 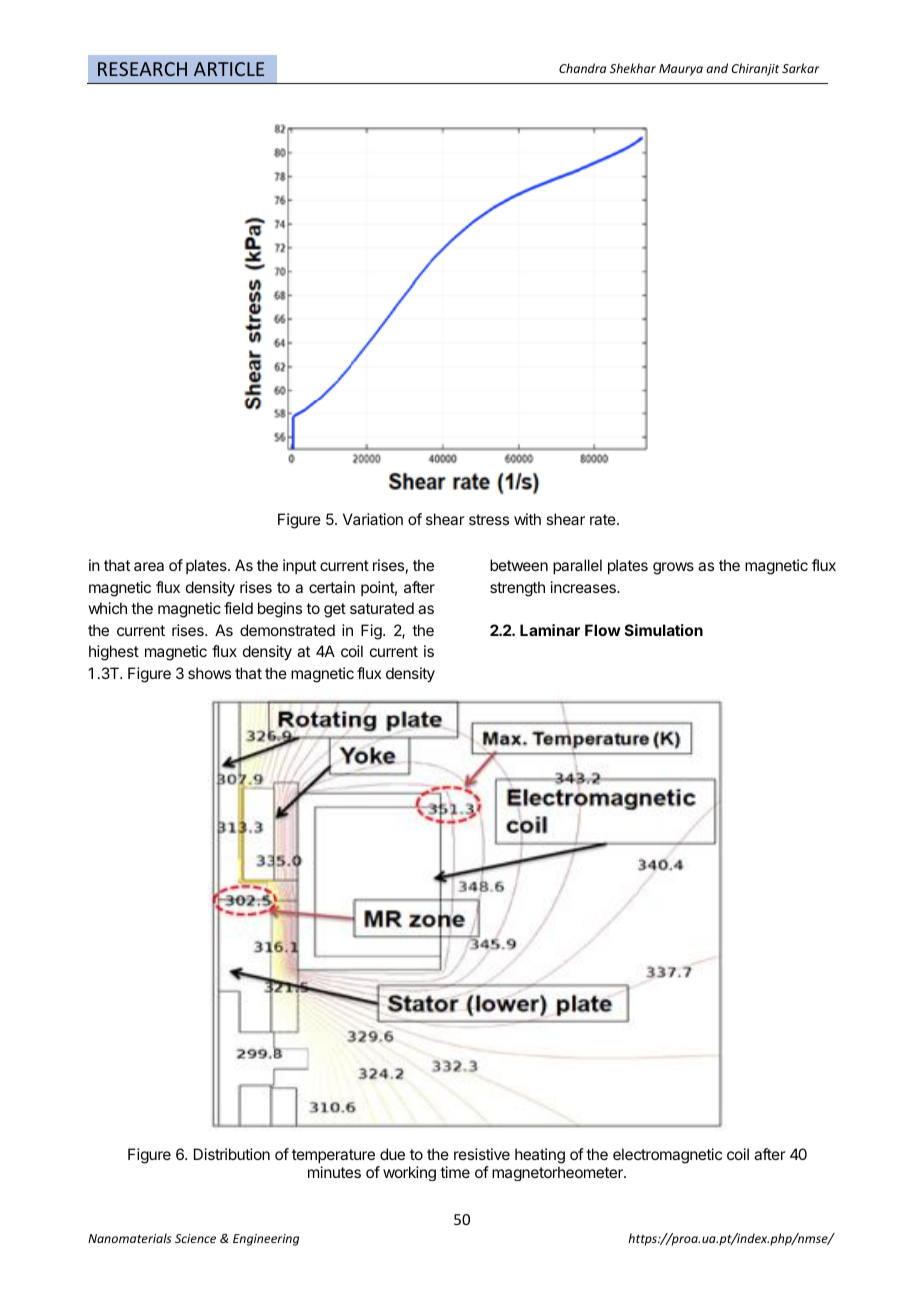 I want to click on Simulation, so click(x=664, y=630).
